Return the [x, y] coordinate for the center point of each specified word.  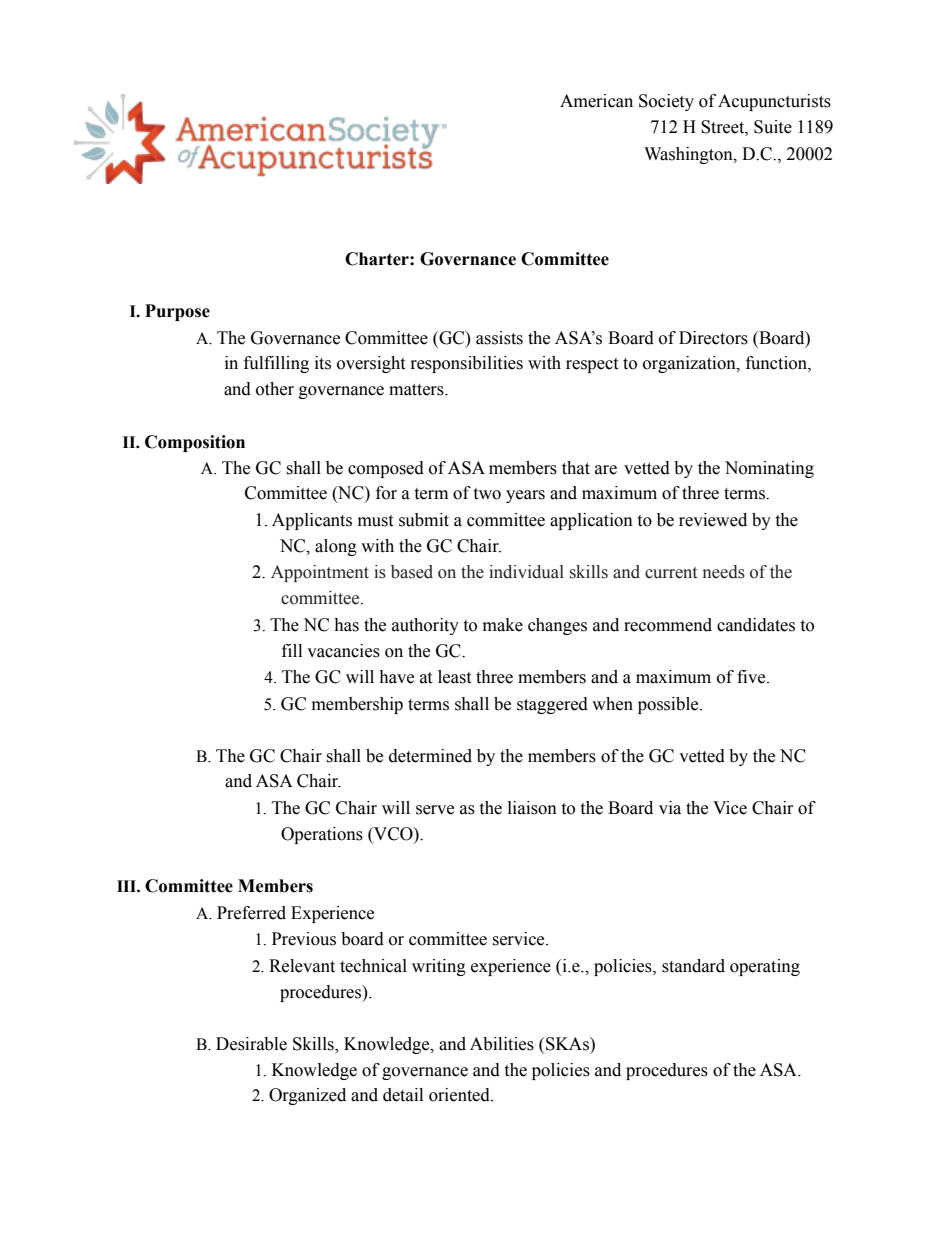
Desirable [251, 1044]
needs [724, 572]
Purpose [177, 312]
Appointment [320, 573]
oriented [460, 1095]
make [503, 625]
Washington [689, 155]
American [596, 101]
